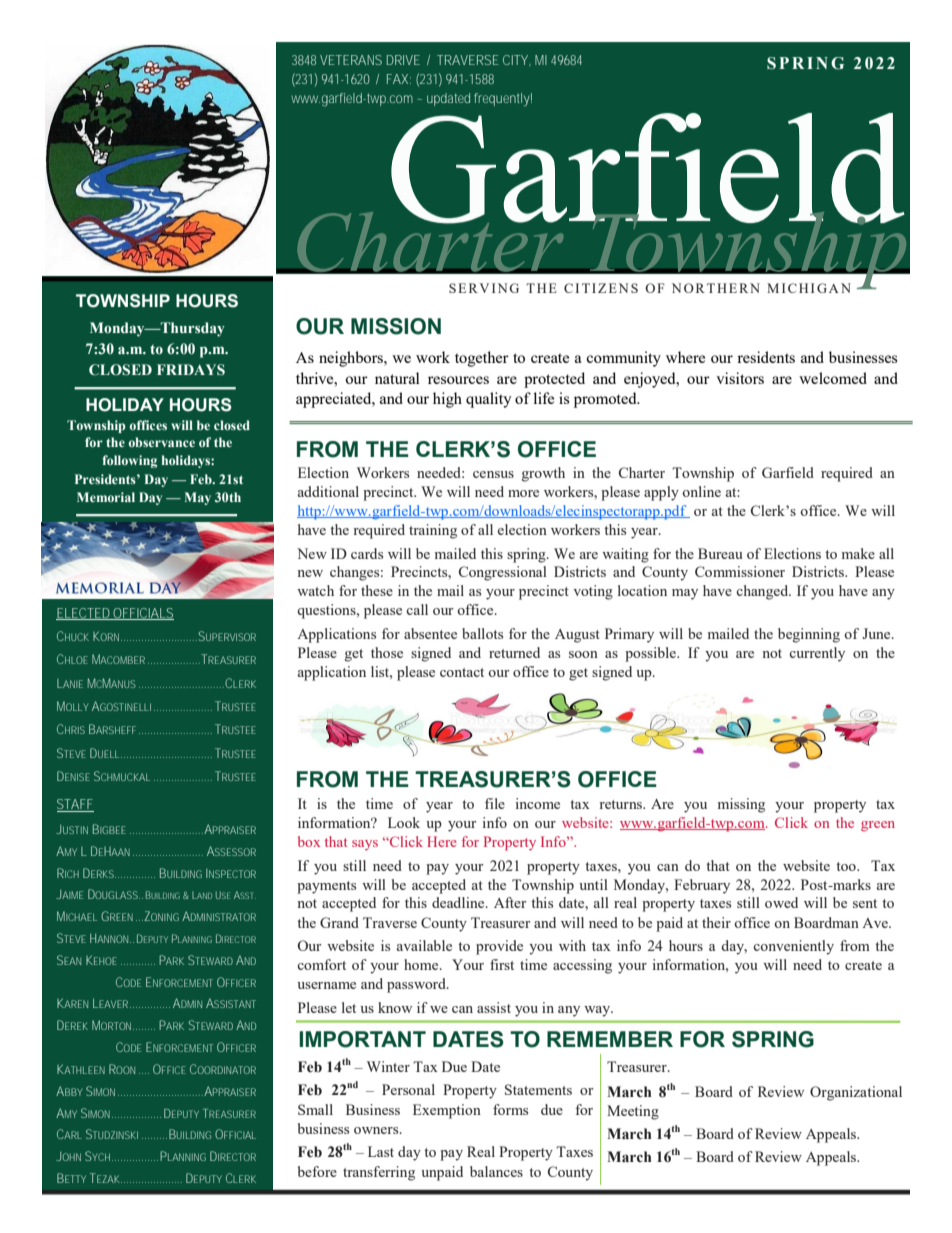 This image has width=952, height=1233. I want to click on frequently, so click(503, 100).
